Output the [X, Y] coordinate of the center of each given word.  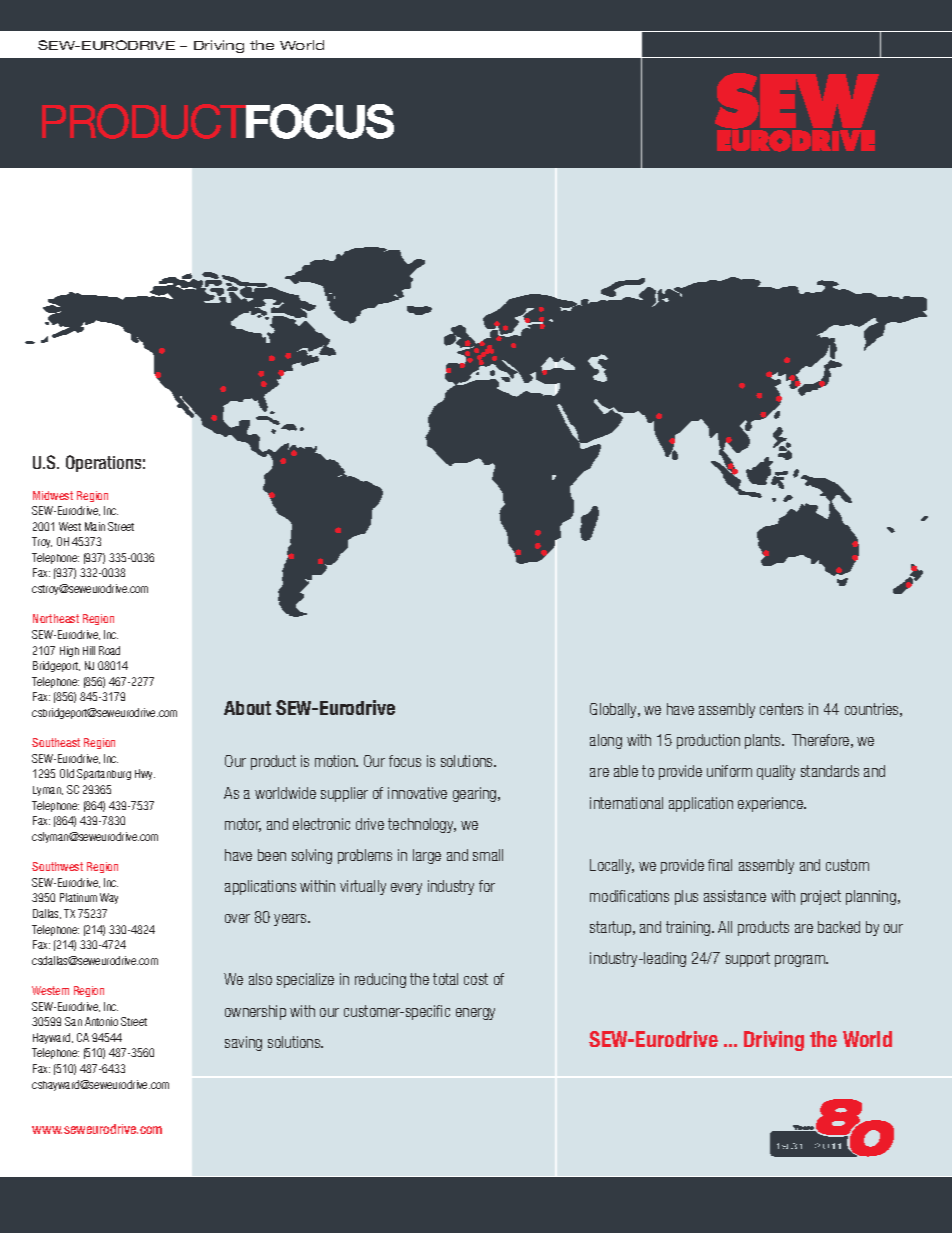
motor [243, 825]
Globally [615, 710]
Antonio [101, 1021]
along [606, 741]
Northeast [56, 618]
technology [422, 825]
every [406, 889]
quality [776, 772]
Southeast [56, 742]
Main [95, 526]
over [237, 918]
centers [781, 709]
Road [109, 650]
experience [771, 804]
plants [764, 741]
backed [839, 927]
